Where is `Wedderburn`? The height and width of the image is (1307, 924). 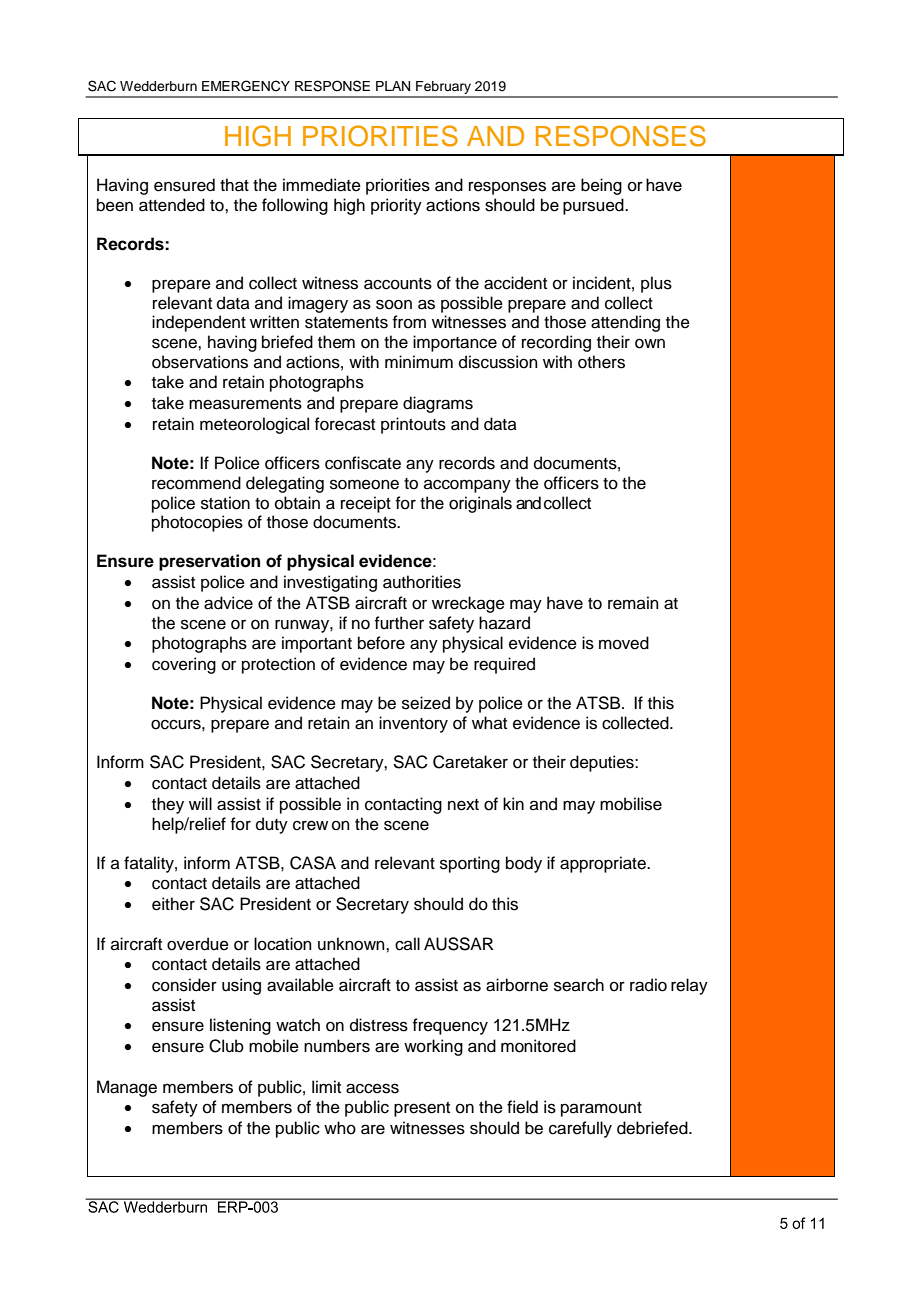 Wedderburn is located at coordinates (158, 86).
